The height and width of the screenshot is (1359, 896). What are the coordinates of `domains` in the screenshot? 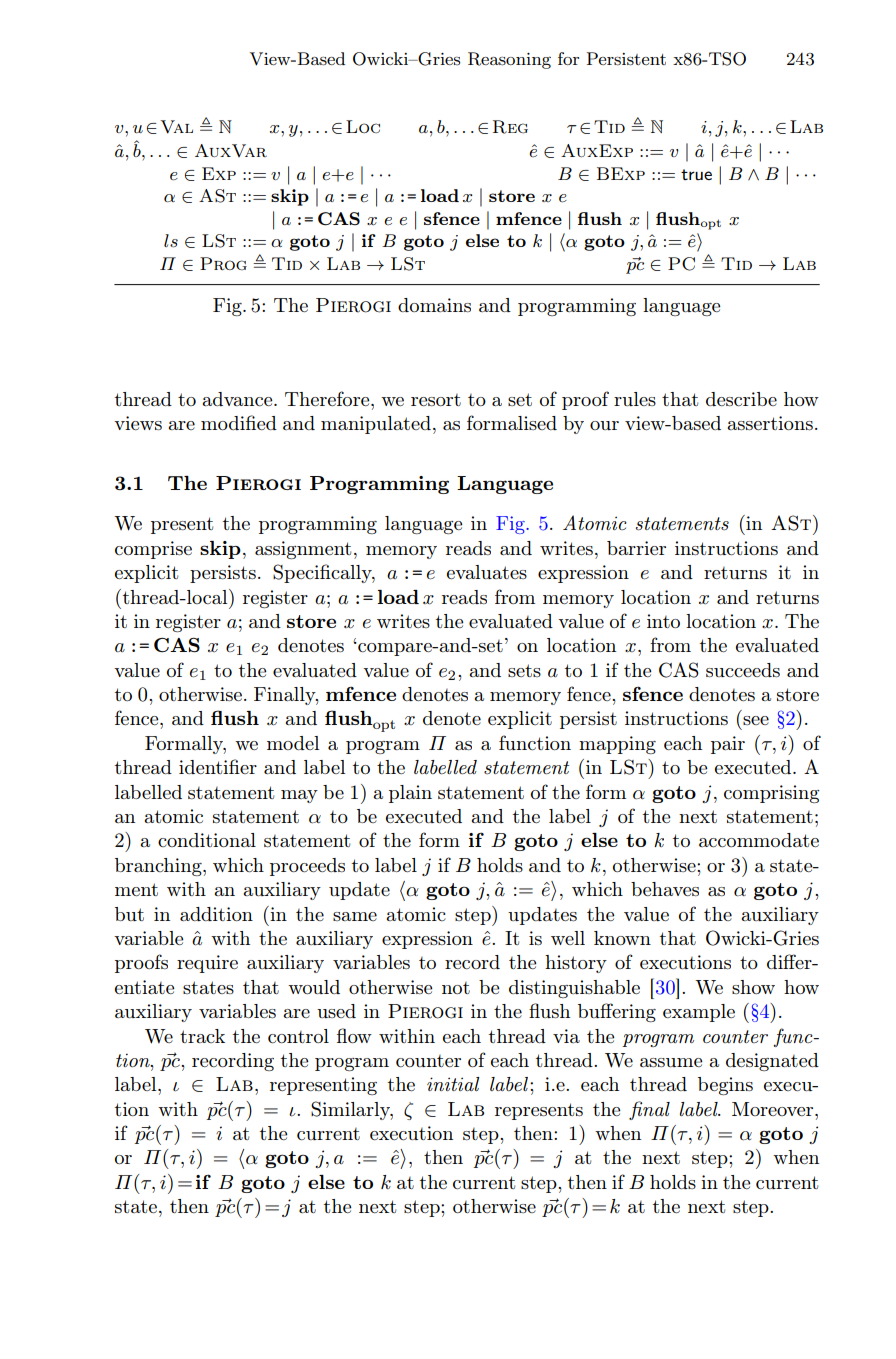 It's located at (434, 305).
